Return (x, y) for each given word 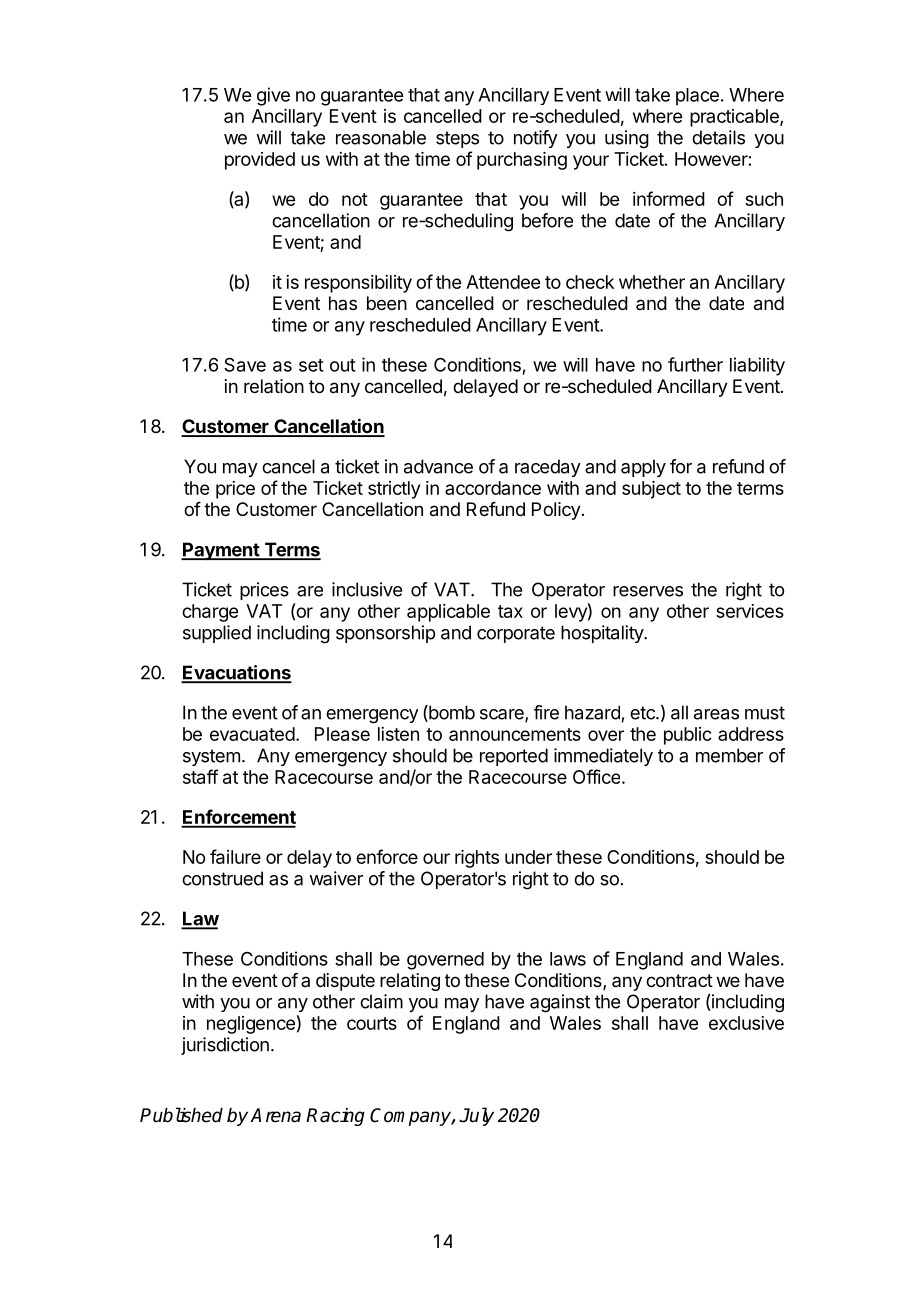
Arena (275, 1115)
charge (210, 613)
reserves (648, 591)
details (718, 137)
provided (260, 161)
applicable (448, 613)
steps (457, 139)
